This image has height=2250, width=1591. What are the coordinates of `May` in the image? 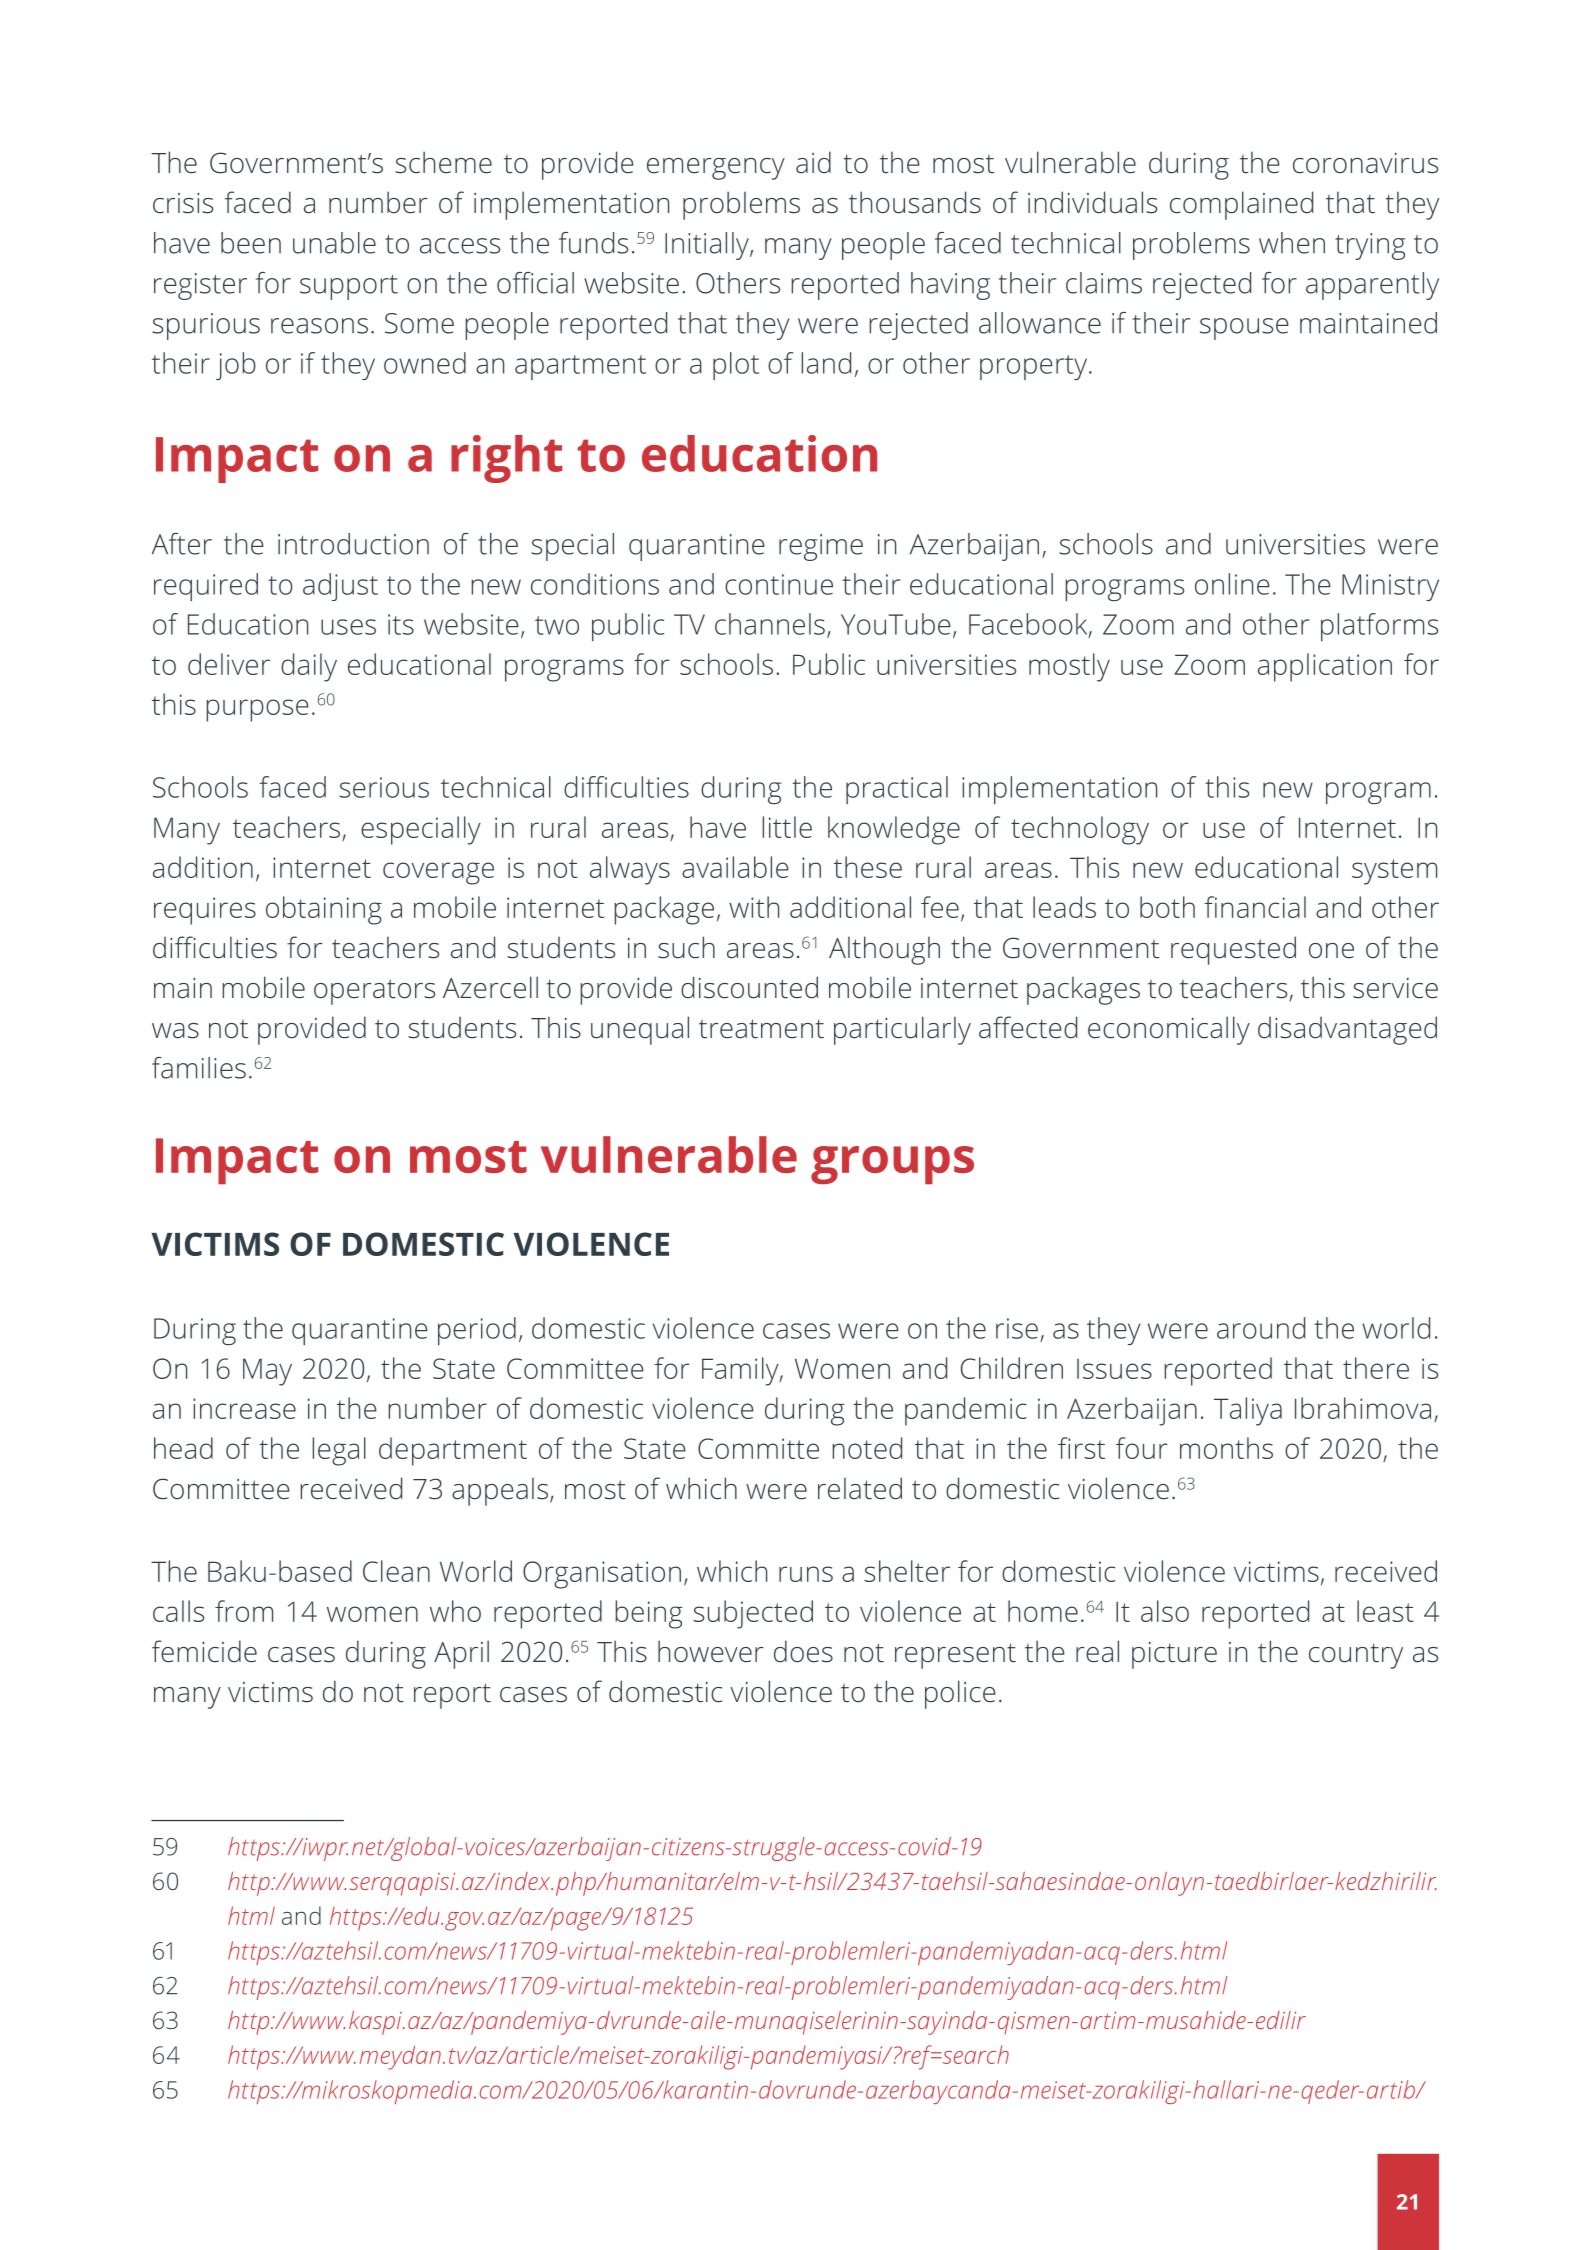 It's located at (267, 1372).
